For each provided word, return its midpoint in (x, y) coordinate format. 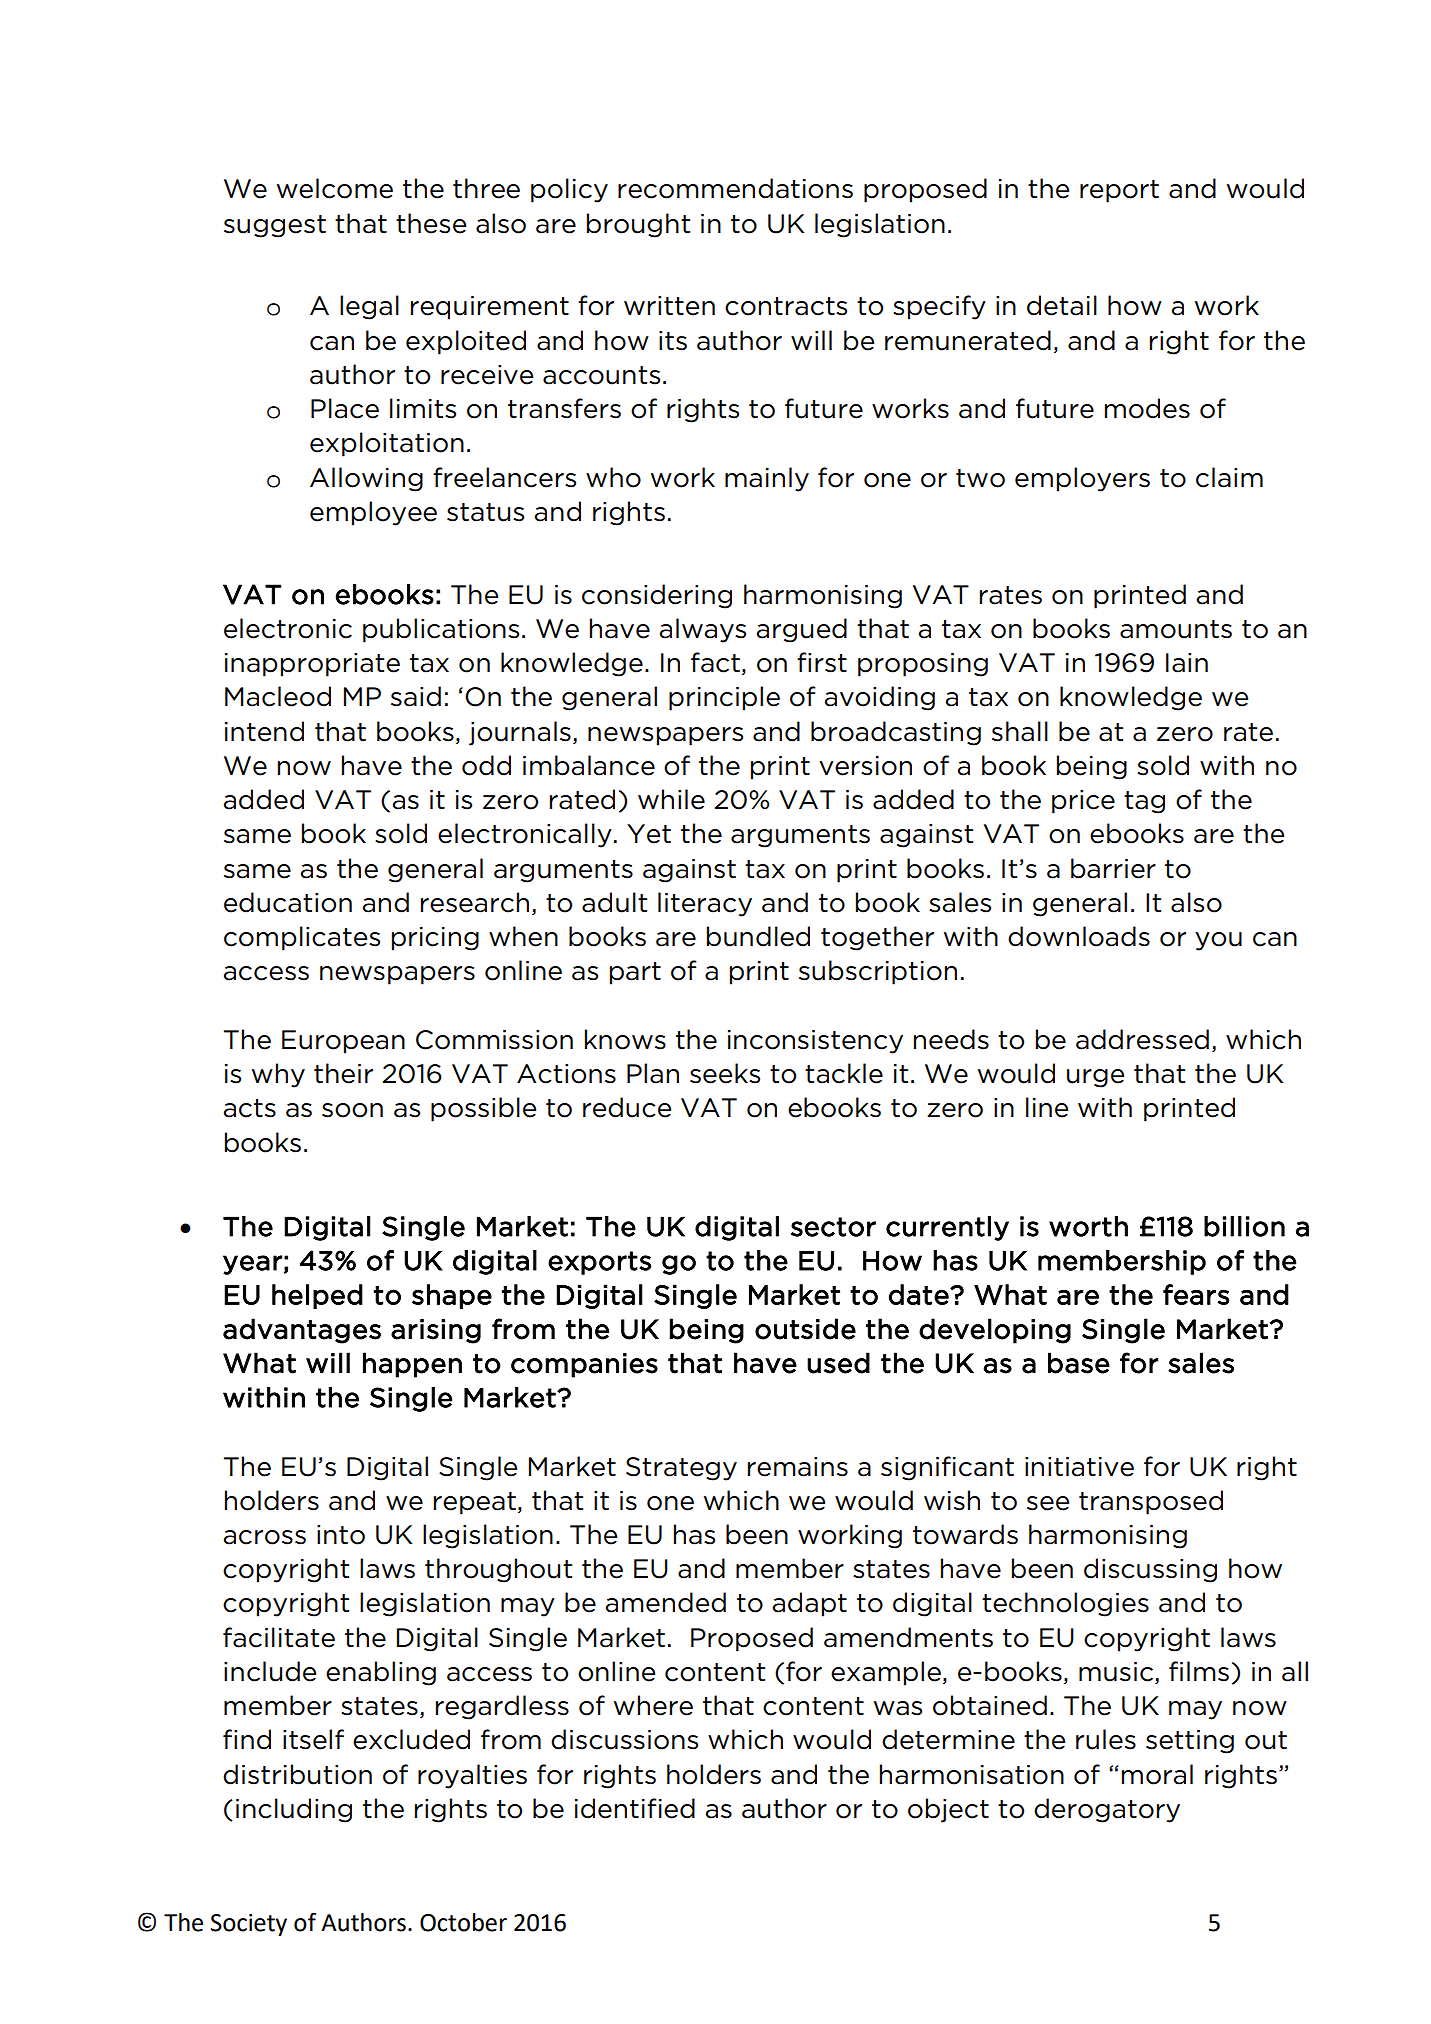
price (1083, 802)
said (416, 696)
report (1119, 191)
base (1079, 1363)
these (431, 223)
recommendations (735, 188)
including (294, 1810)
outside (805, 1329)
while (671, 799)
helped (317, 1296)
